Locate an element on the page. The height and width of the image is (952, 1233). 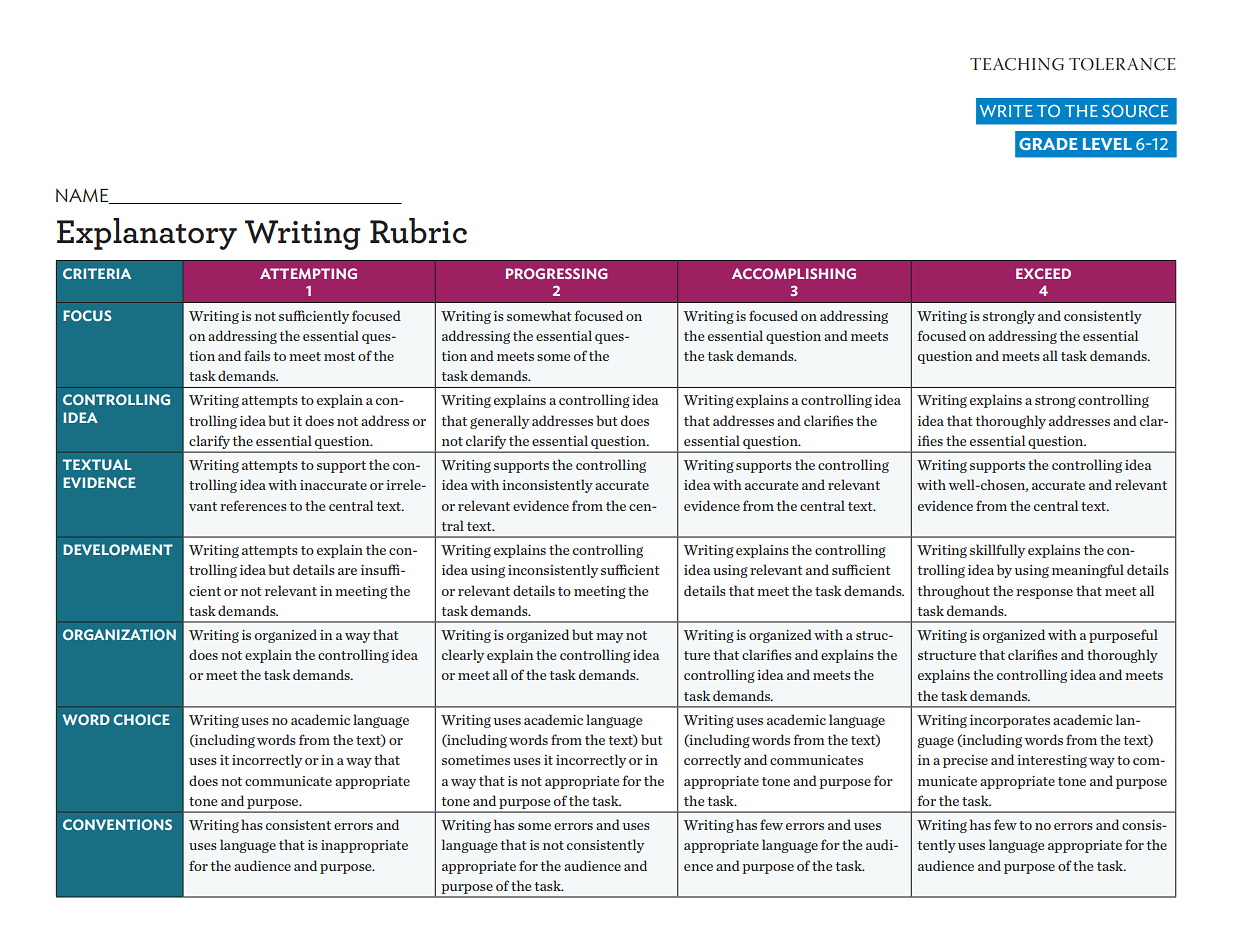
clearly is located at coordinates (463, 656).
